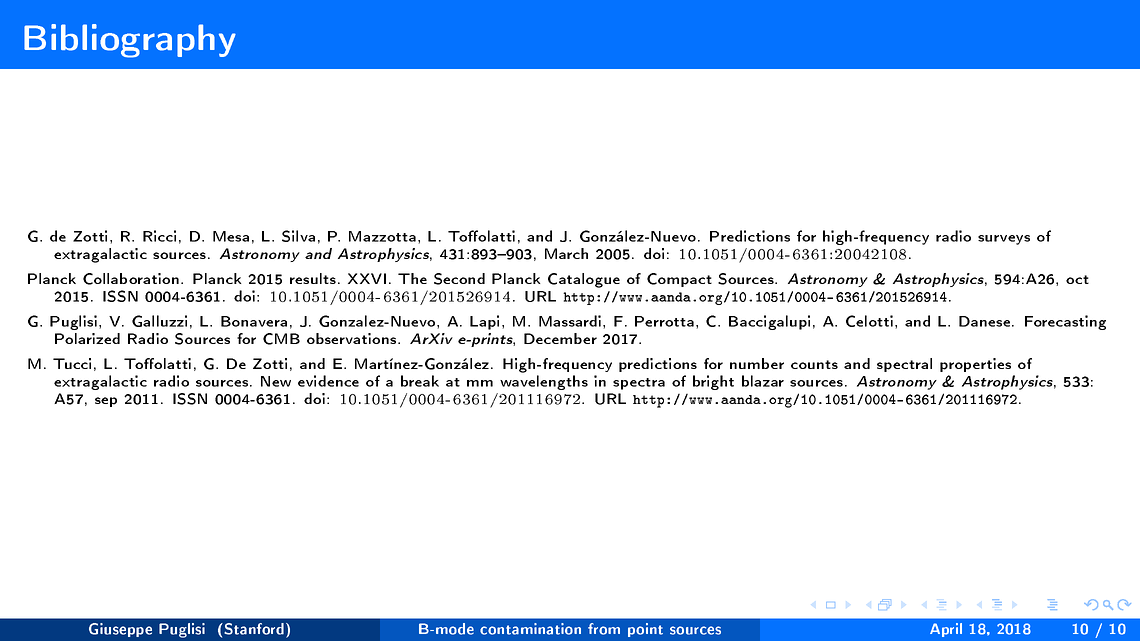  Describe the element at coordinates (530, 629) in the screenshot. I see `contamination` at that location.
